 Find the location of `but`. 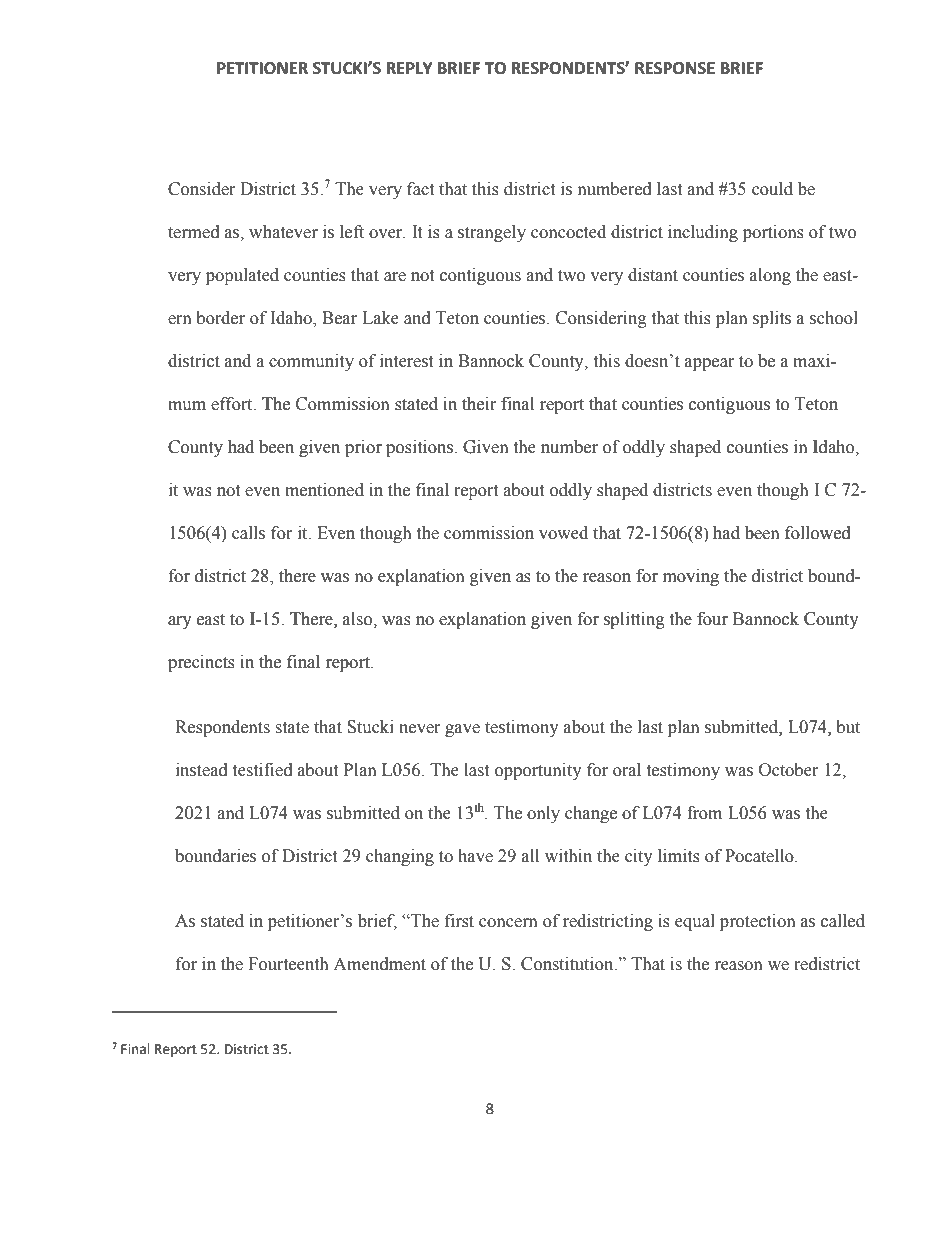

but is located at coordinates (848, 727).
